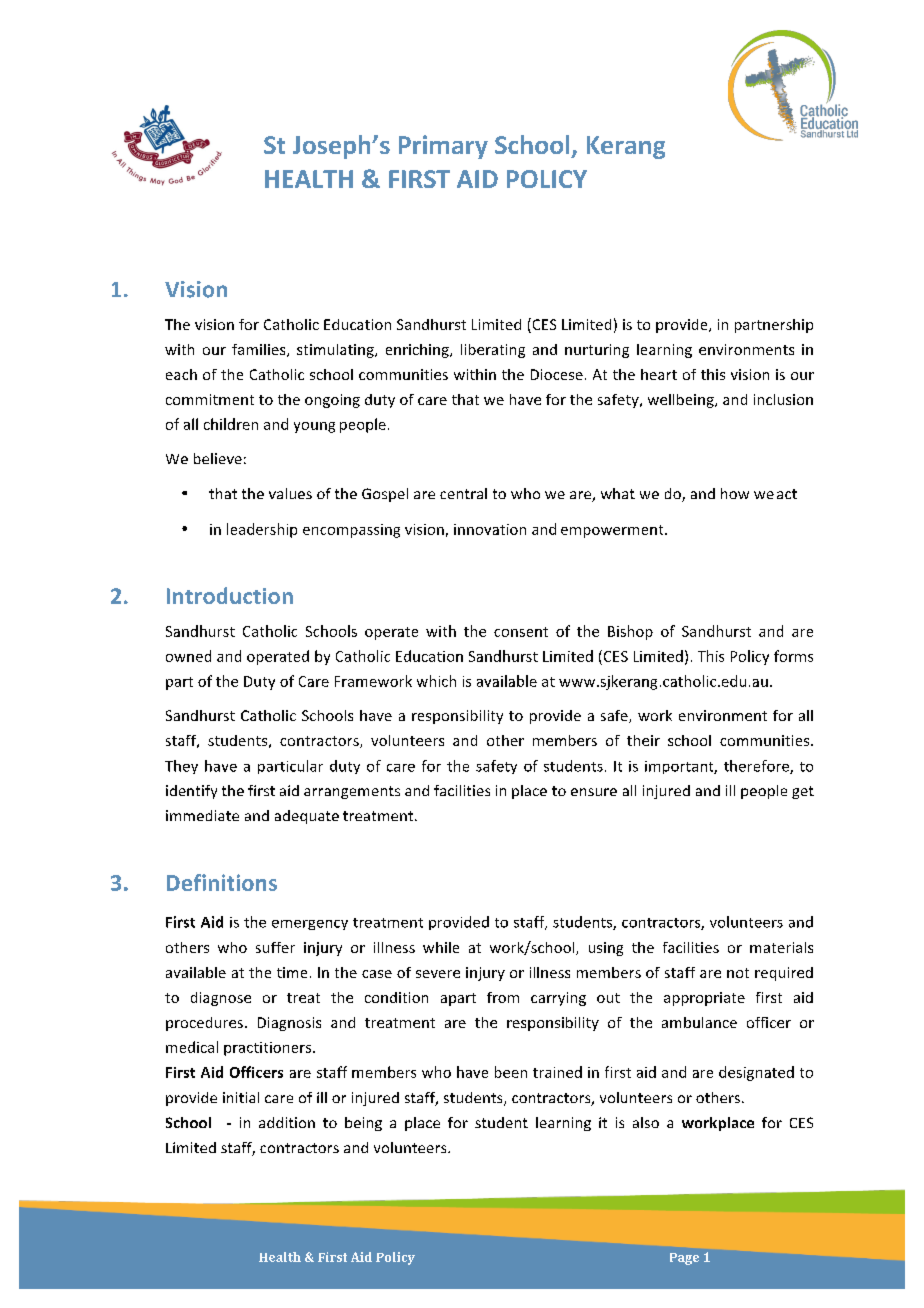  Describe the element at coordinates (659, 374) in the document. I see `heart` at that location.
